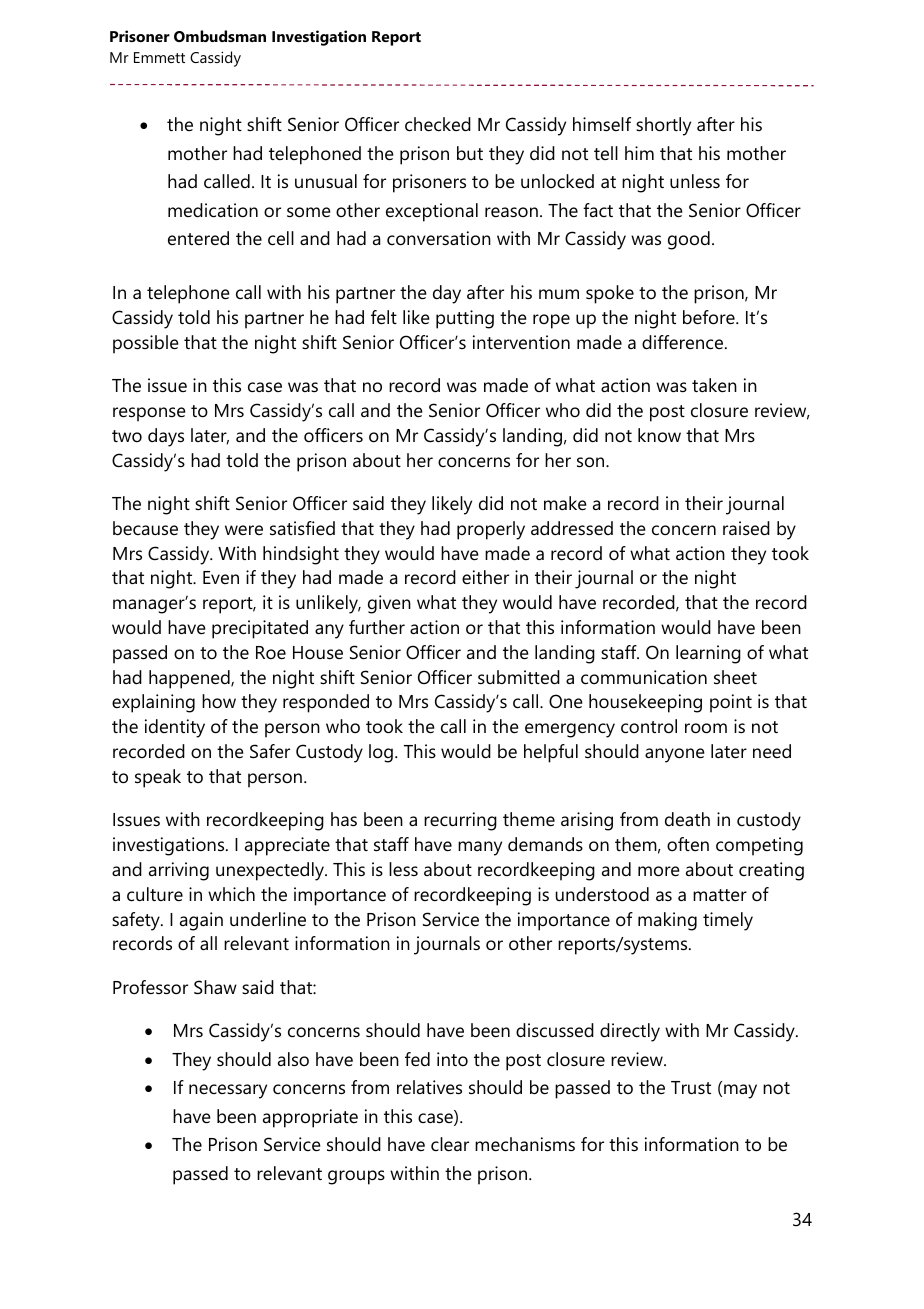 This screenshot has width=924, height=1309. What do you see at coordinates (429, 1087) in the screenshot?
I see `relatives` at bounding box center [429, 1087].
